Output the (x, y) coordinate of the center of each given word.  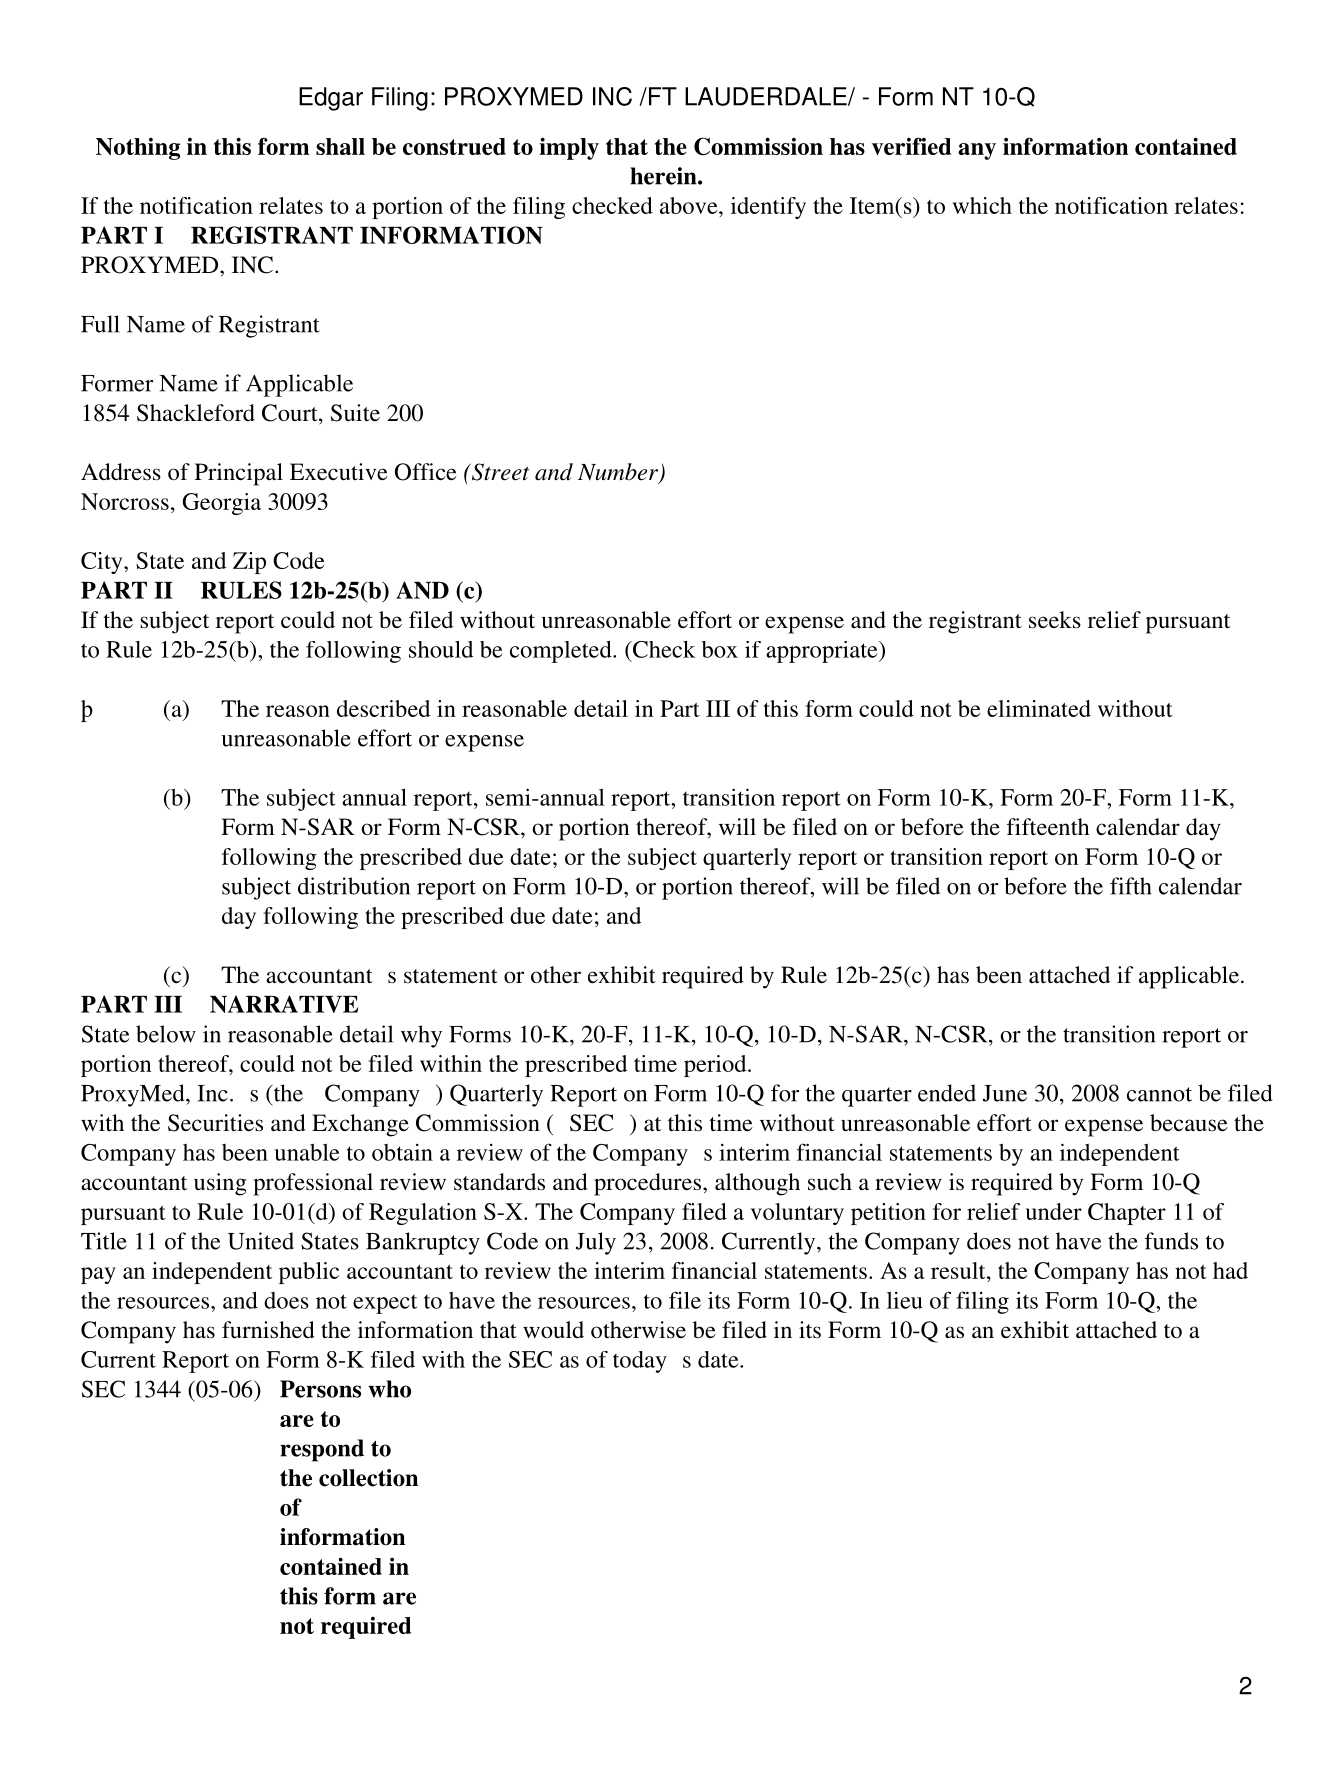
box (720, 649)
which (982, 205)
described (383, 708)
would (553, 1330)
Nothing (138, 149)
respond (322, 1450)
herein (664, 176)
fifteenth (1048, 827)
